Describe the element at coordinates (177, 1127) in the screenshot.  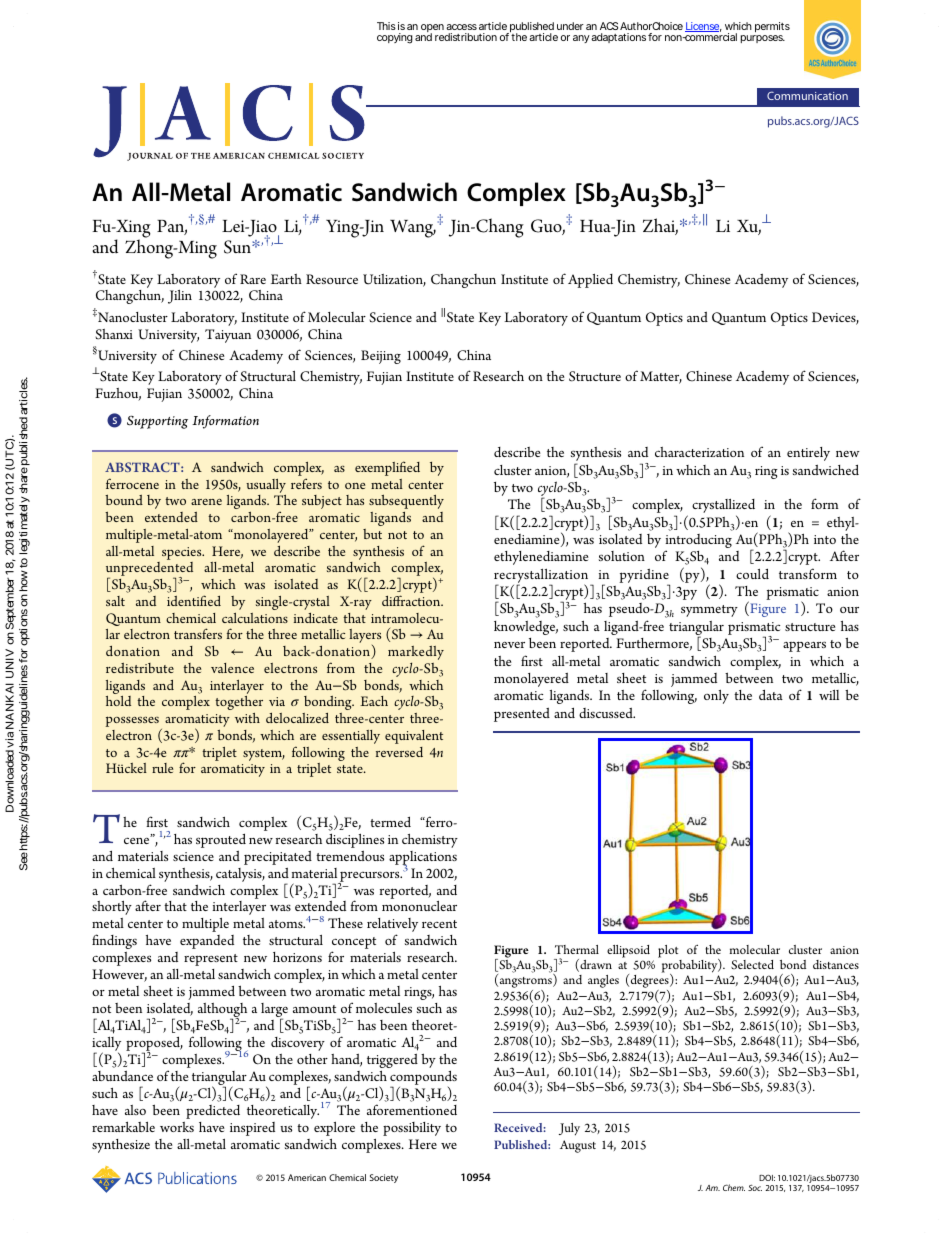
I see `works` at that location.
